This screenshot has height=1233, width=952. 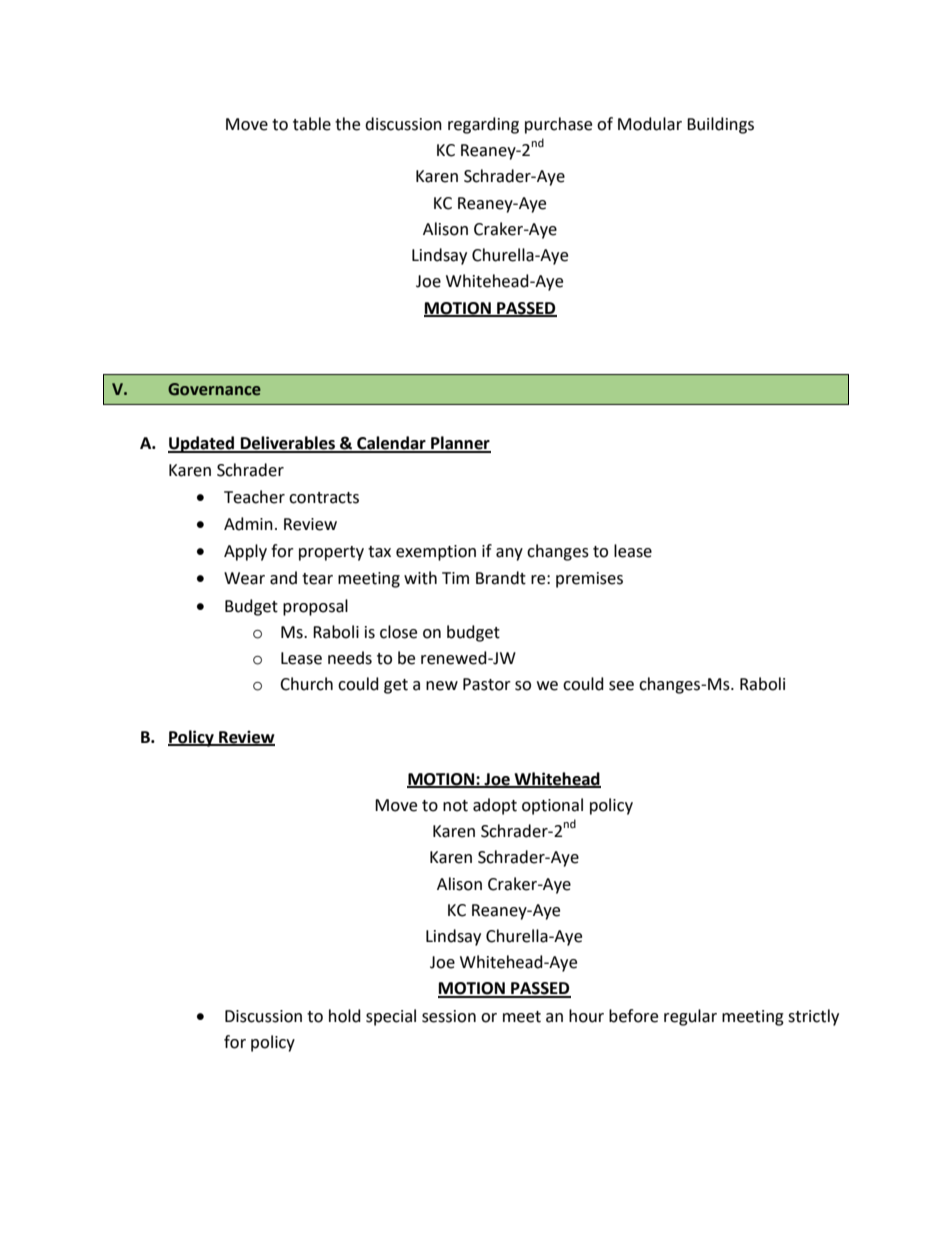 What do you see at coordinates (244, 578) in the screenshot?
I see `Wear` at bounding box center [244, 578].
